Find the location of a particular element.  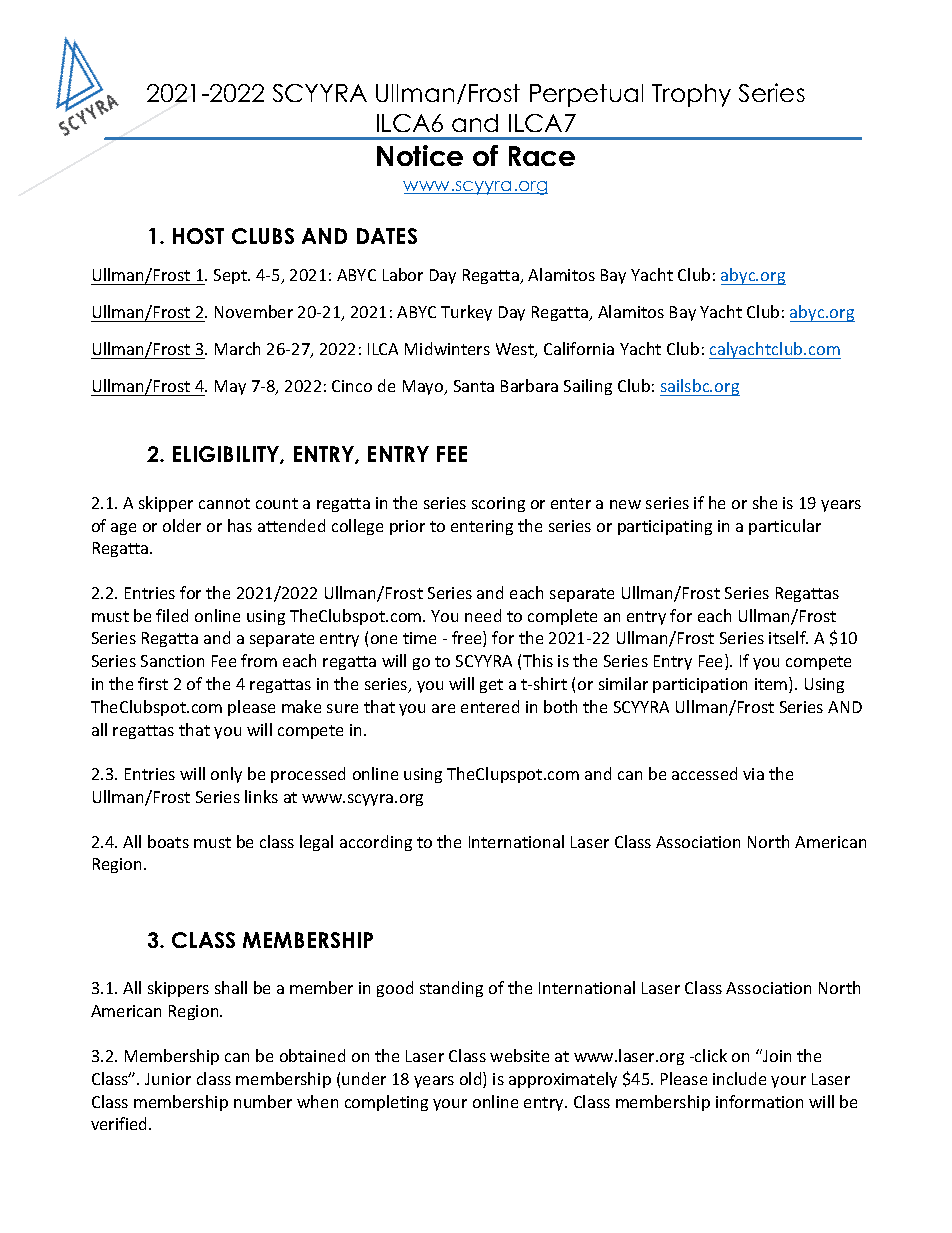

accessed is located at coordinates (704, 773).
